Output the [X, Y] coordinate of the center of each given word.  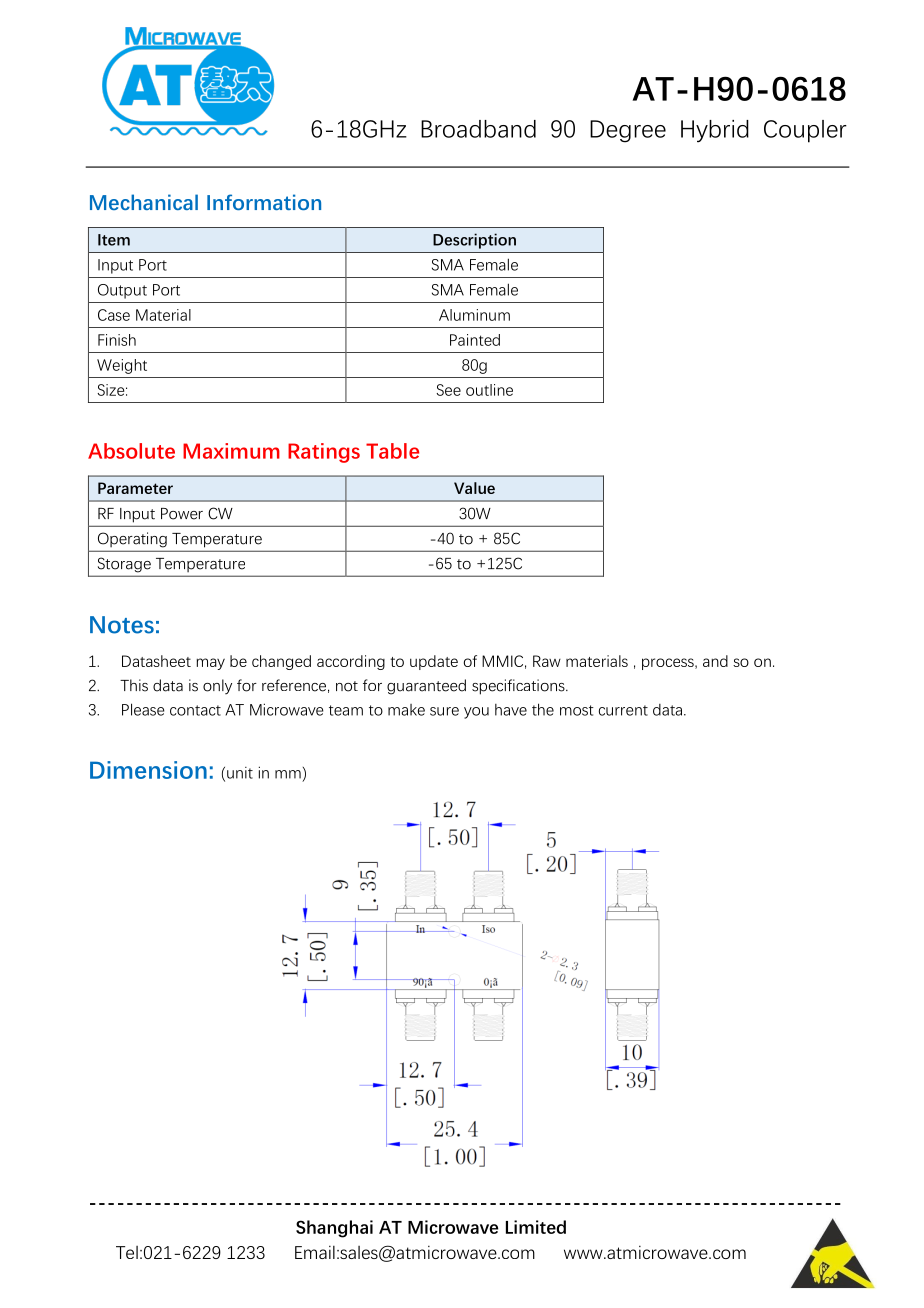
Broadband [478, 129]
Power [182, 514]
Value [474, 488]
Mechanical [144, 202]
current [623, 710]
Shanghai [334, 1229]
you [476, 713]
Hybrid [715, 131]
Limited [536, 1227]
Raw [547, 661]
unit [240, 773]
